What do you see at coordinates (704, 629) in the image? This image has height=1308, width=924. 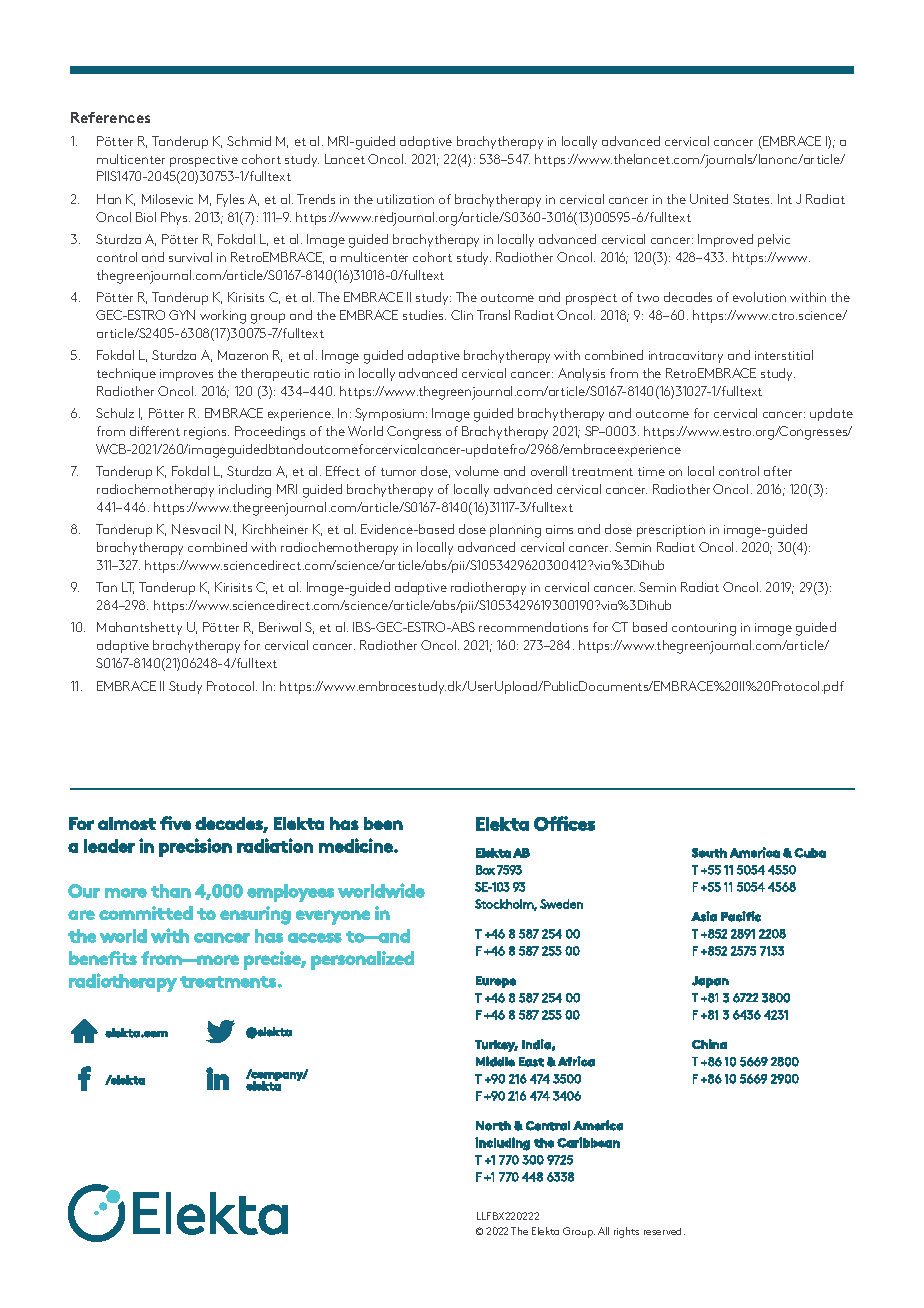 I see `contouring` at bounding box center [704, 629].
